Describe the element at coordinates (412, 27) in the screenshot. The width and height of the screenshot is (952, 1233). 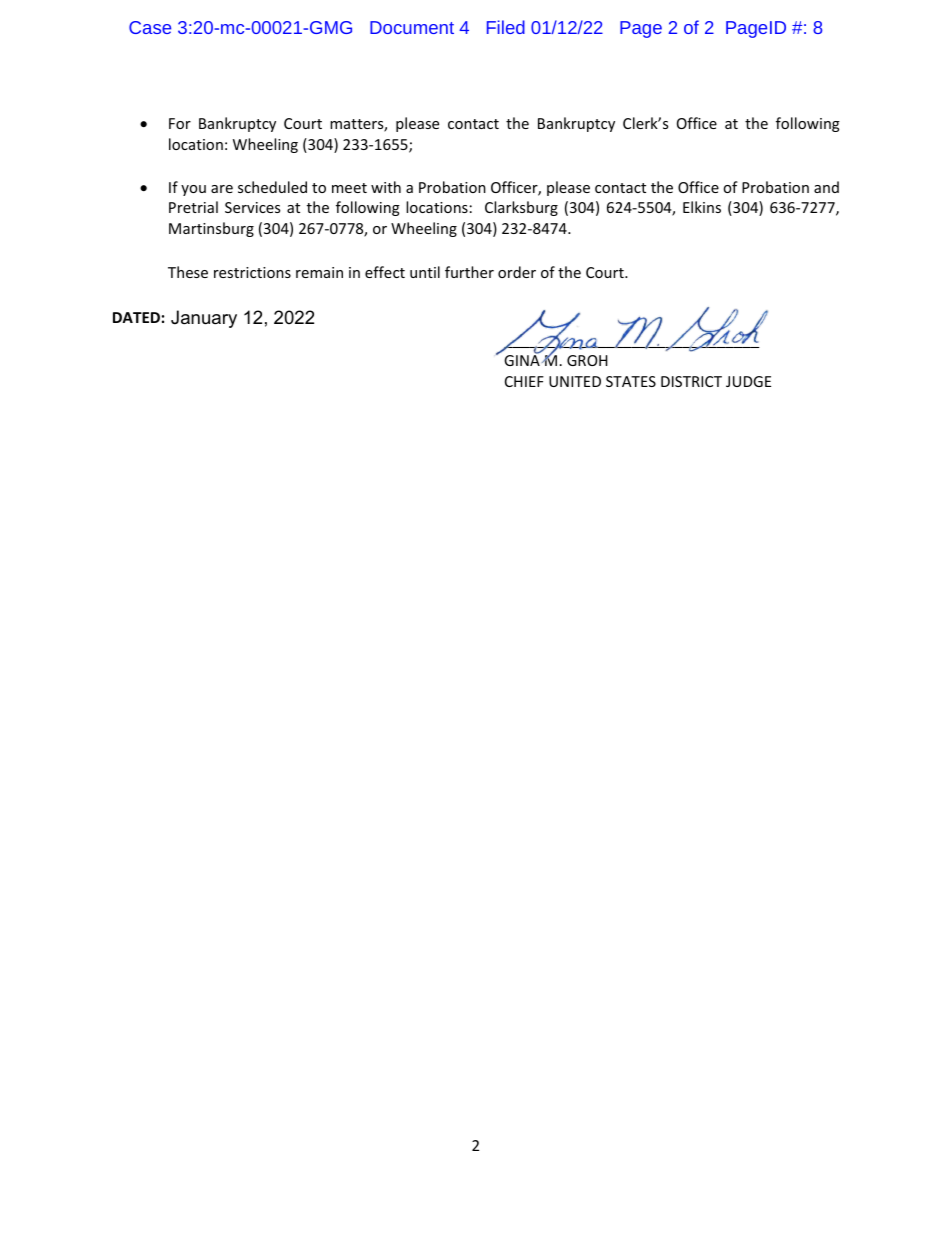
I see `Document` at that location.
